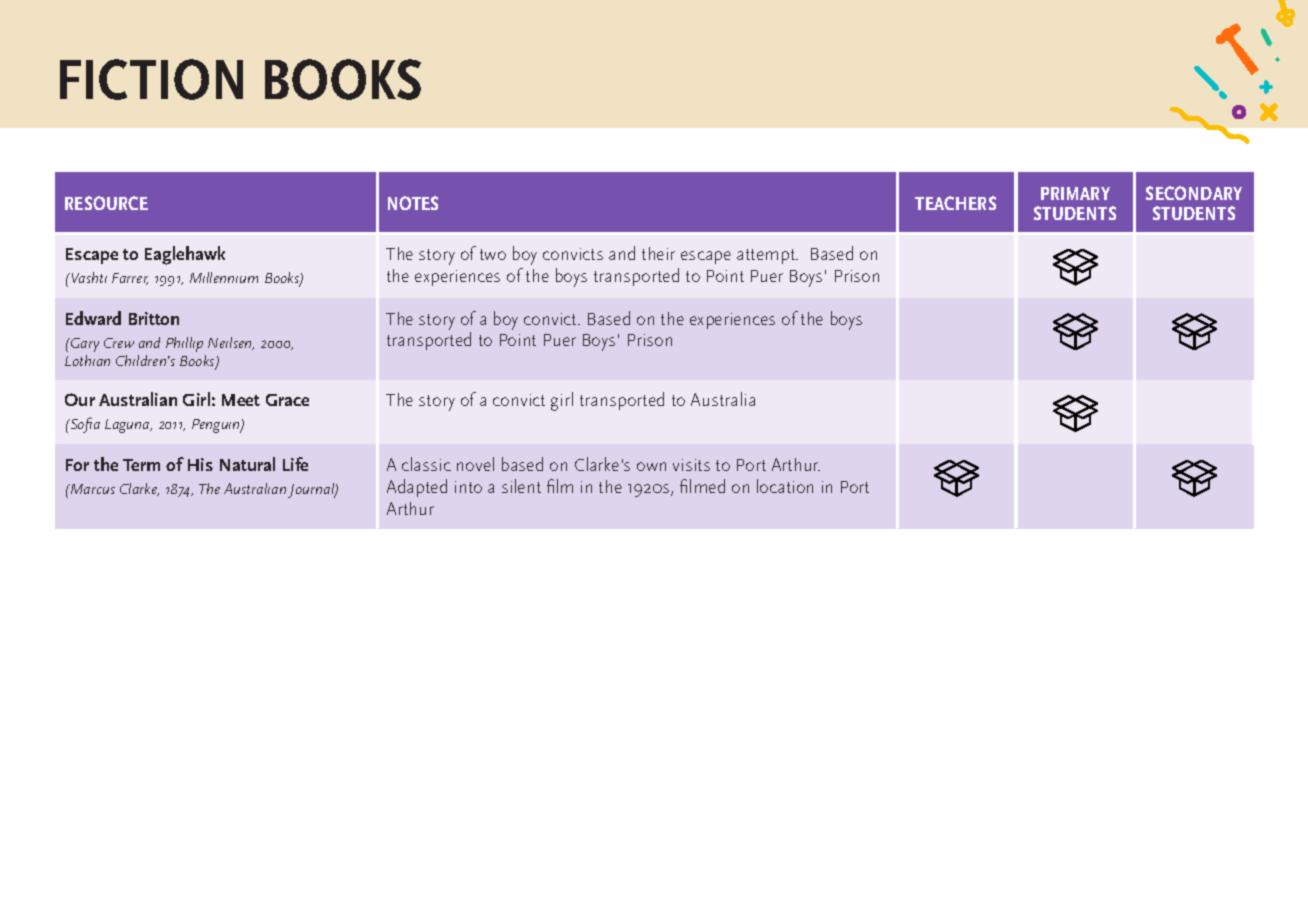 The image size is (1308, 924). I want to click on His, so click(200, 464).
